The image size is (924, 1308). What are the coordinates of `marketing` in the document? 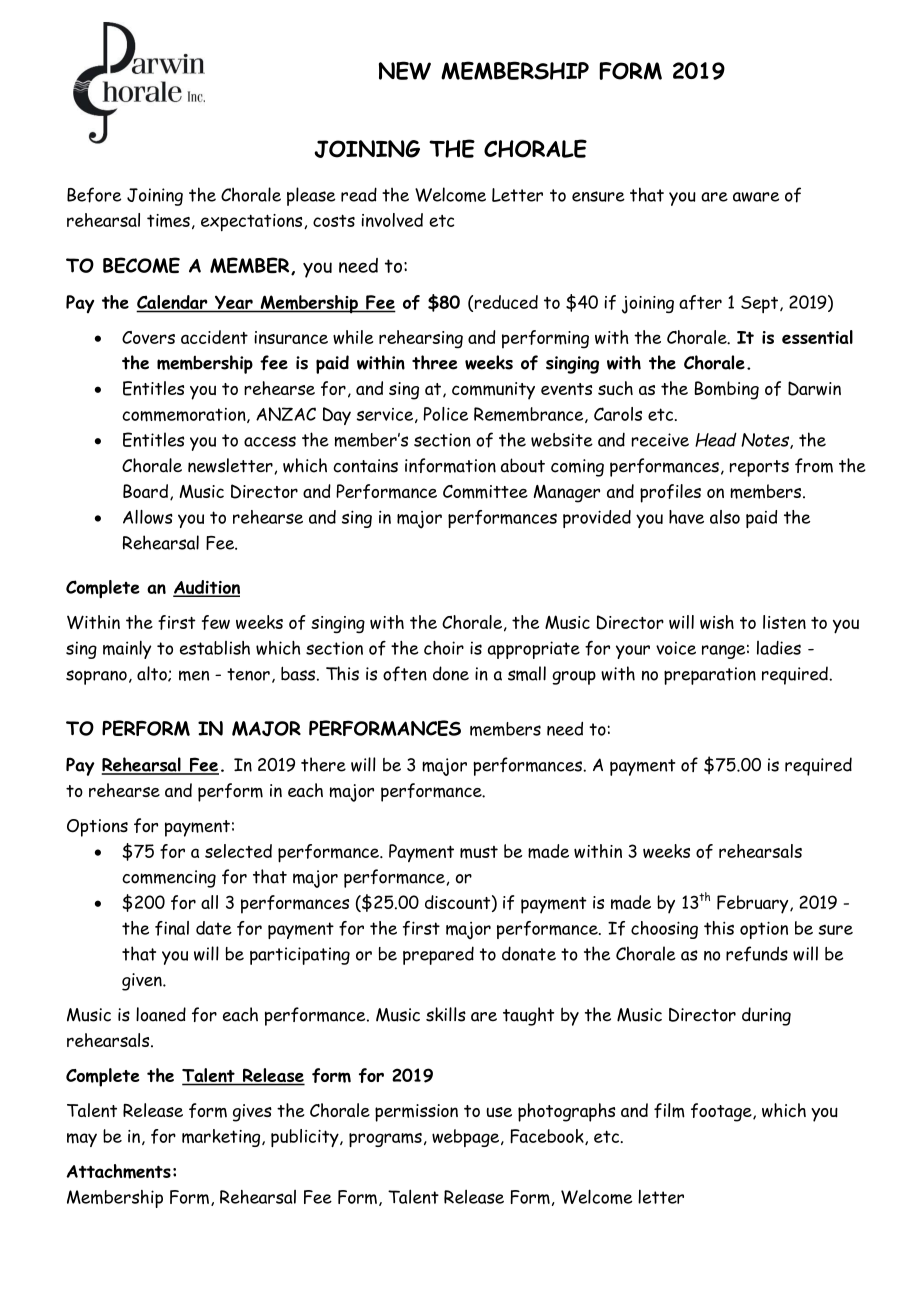 It's located at (222, 1138).
